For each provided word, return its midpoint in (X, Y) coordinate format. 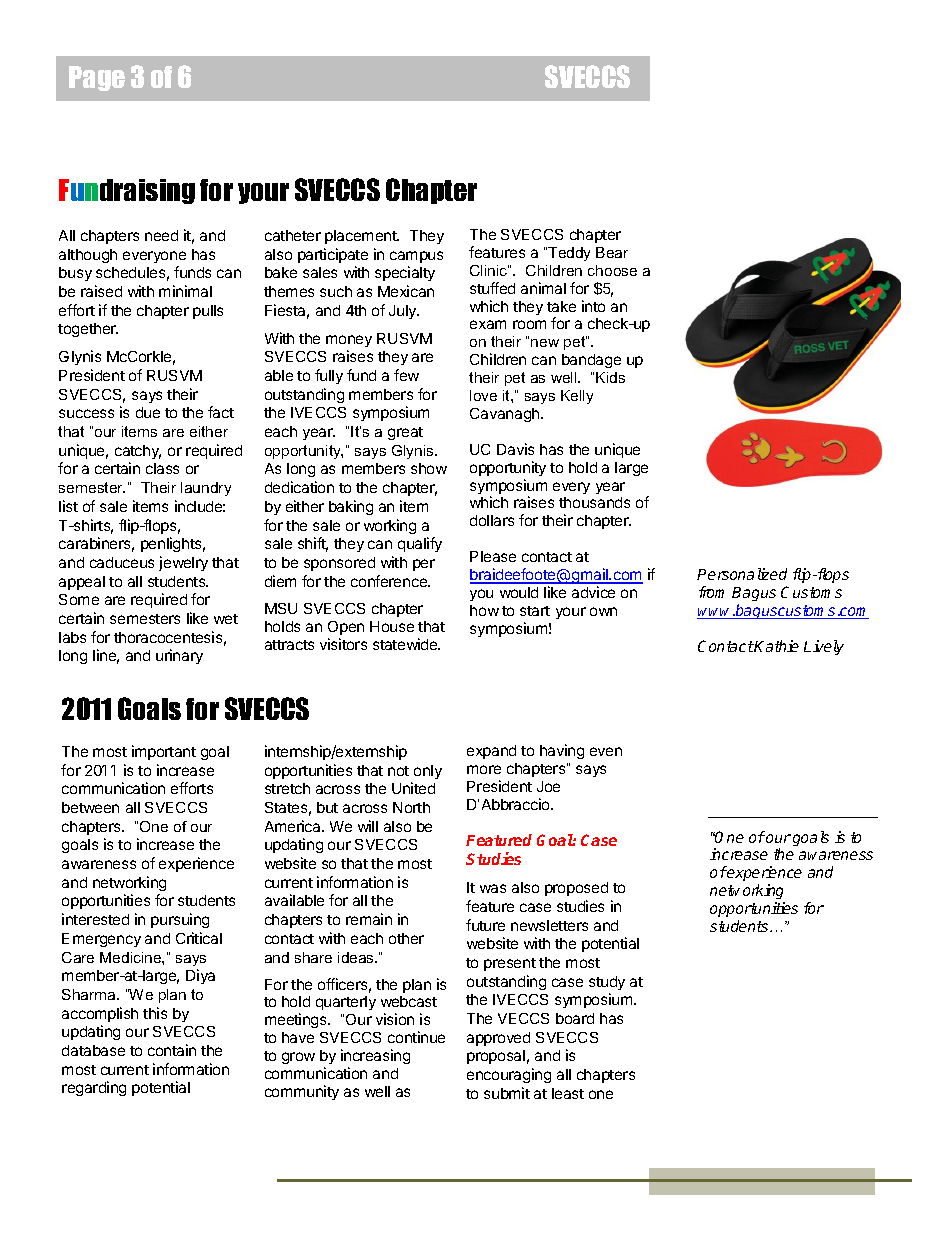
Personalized (742, 574)
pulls (208, 312)
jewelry (183, 563)
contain (172, 1050)
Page (97, 78)
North (411, 807)
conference (390, 581)
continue (416, 1037)
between (90, 807)
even (606, 751)
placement (362, 237)
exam (488, 324)
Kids (610, 377)
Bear (612, 252)
